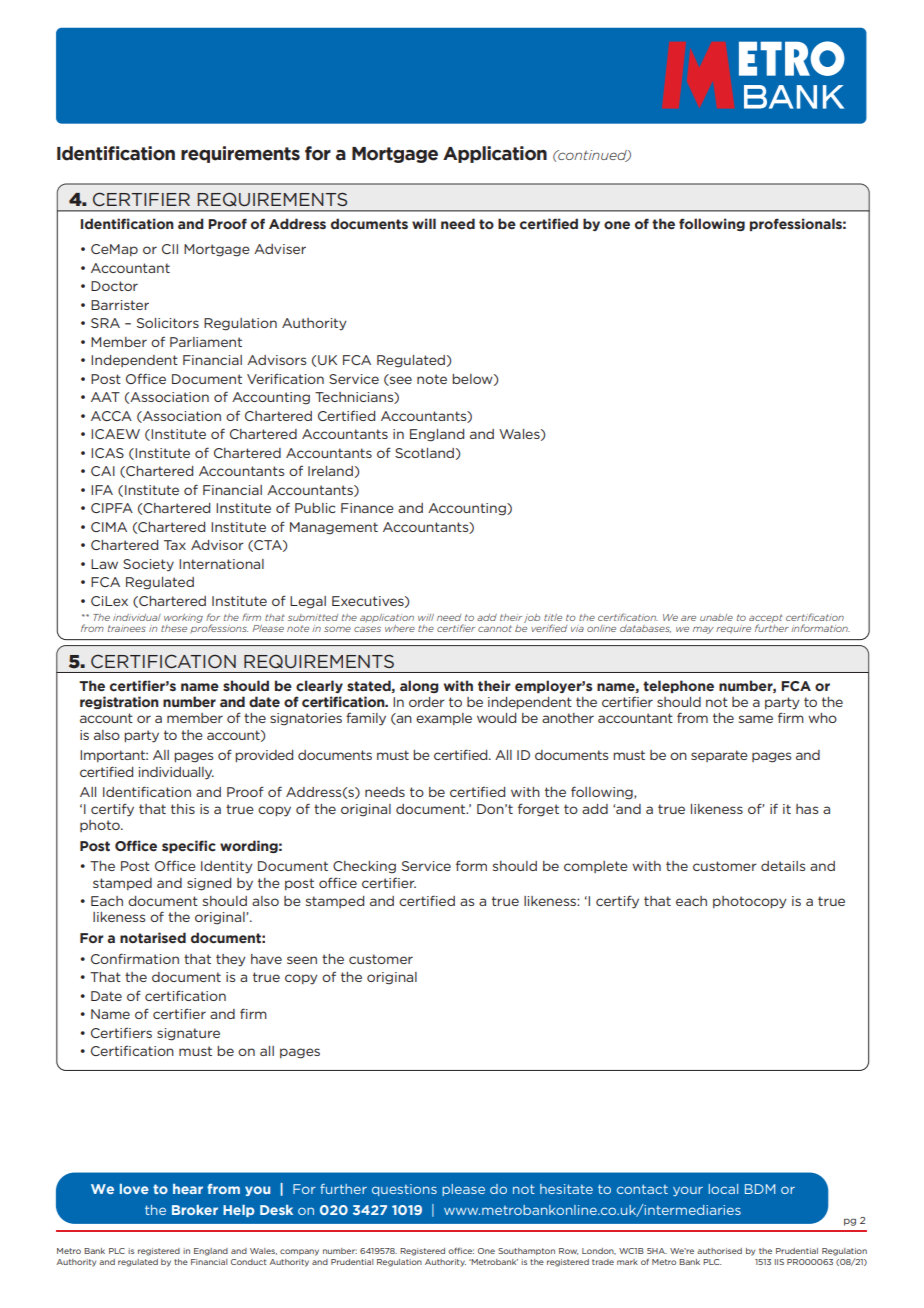 Image resolution: width=924 pixels, height=1308 pixels. What do you see at coordinates (719, 1251) in the document?
I see `authorised` at bounding box center [719, 1251].
